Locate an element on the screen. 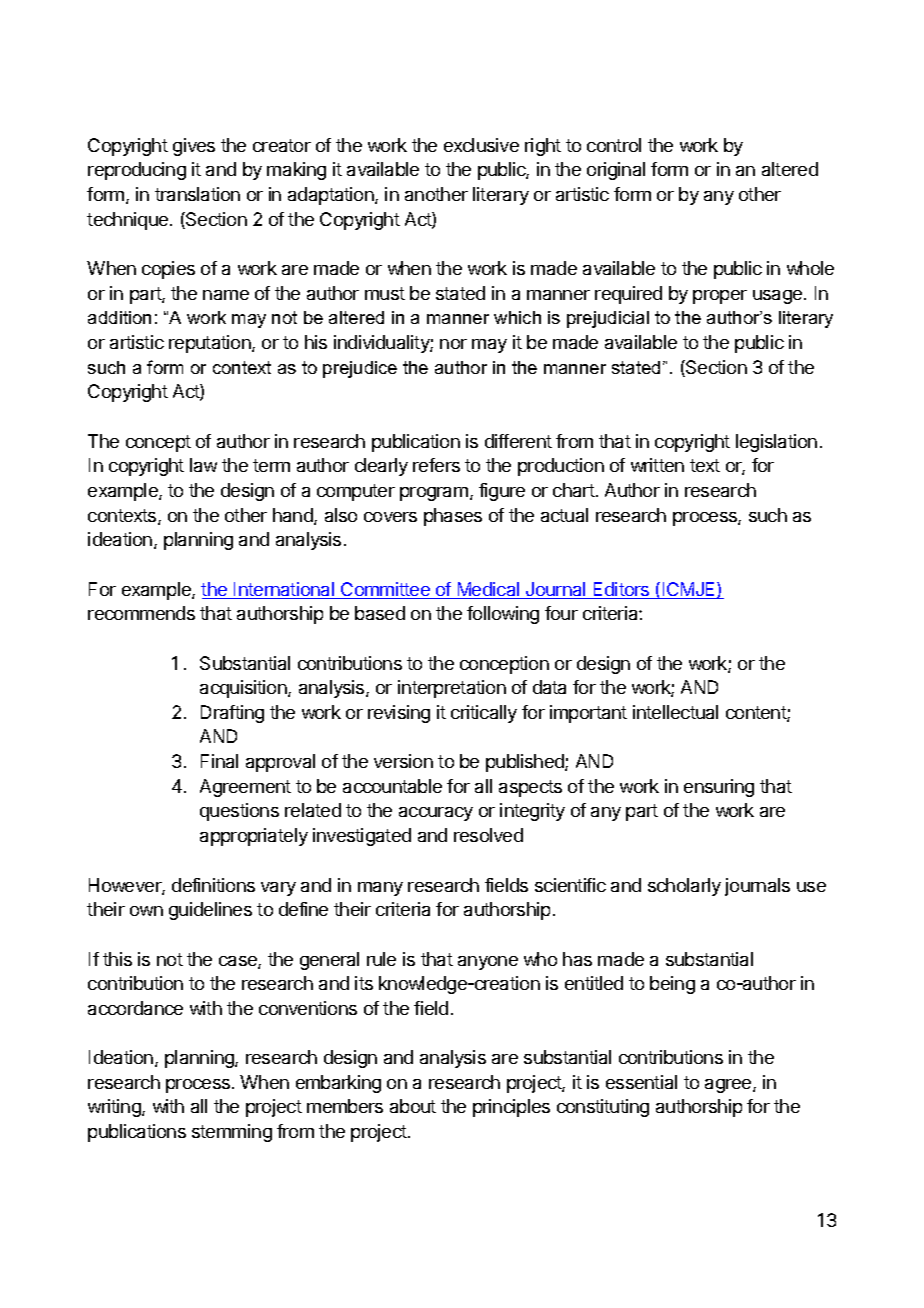 This screenshot has width=924, height=1308. original is located at coordinates (616, 171).
